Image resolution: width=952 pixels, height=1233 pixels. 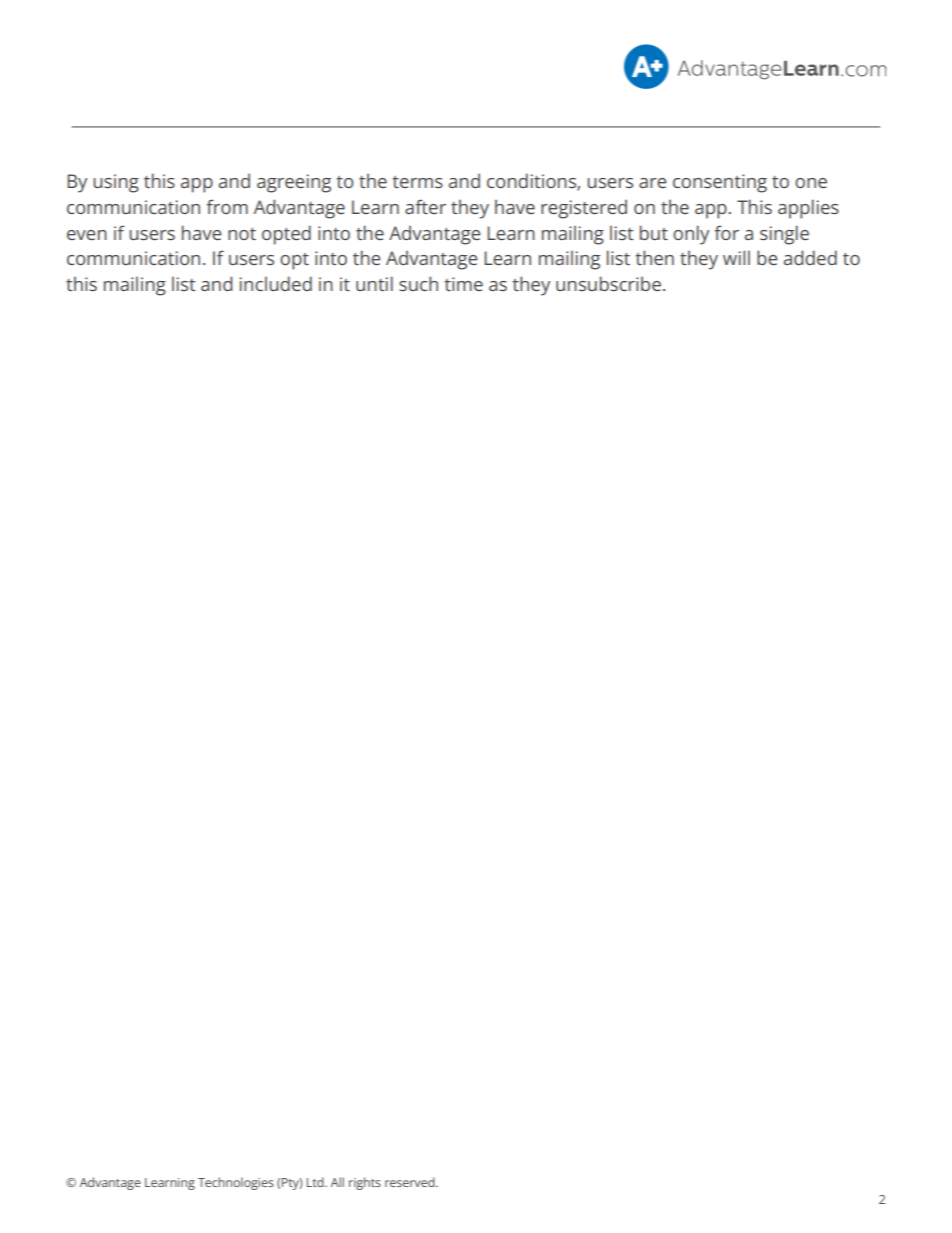 What do you see at coordinates (227, 206) in the page?
I see `from` at bounding box center [227, 206].
